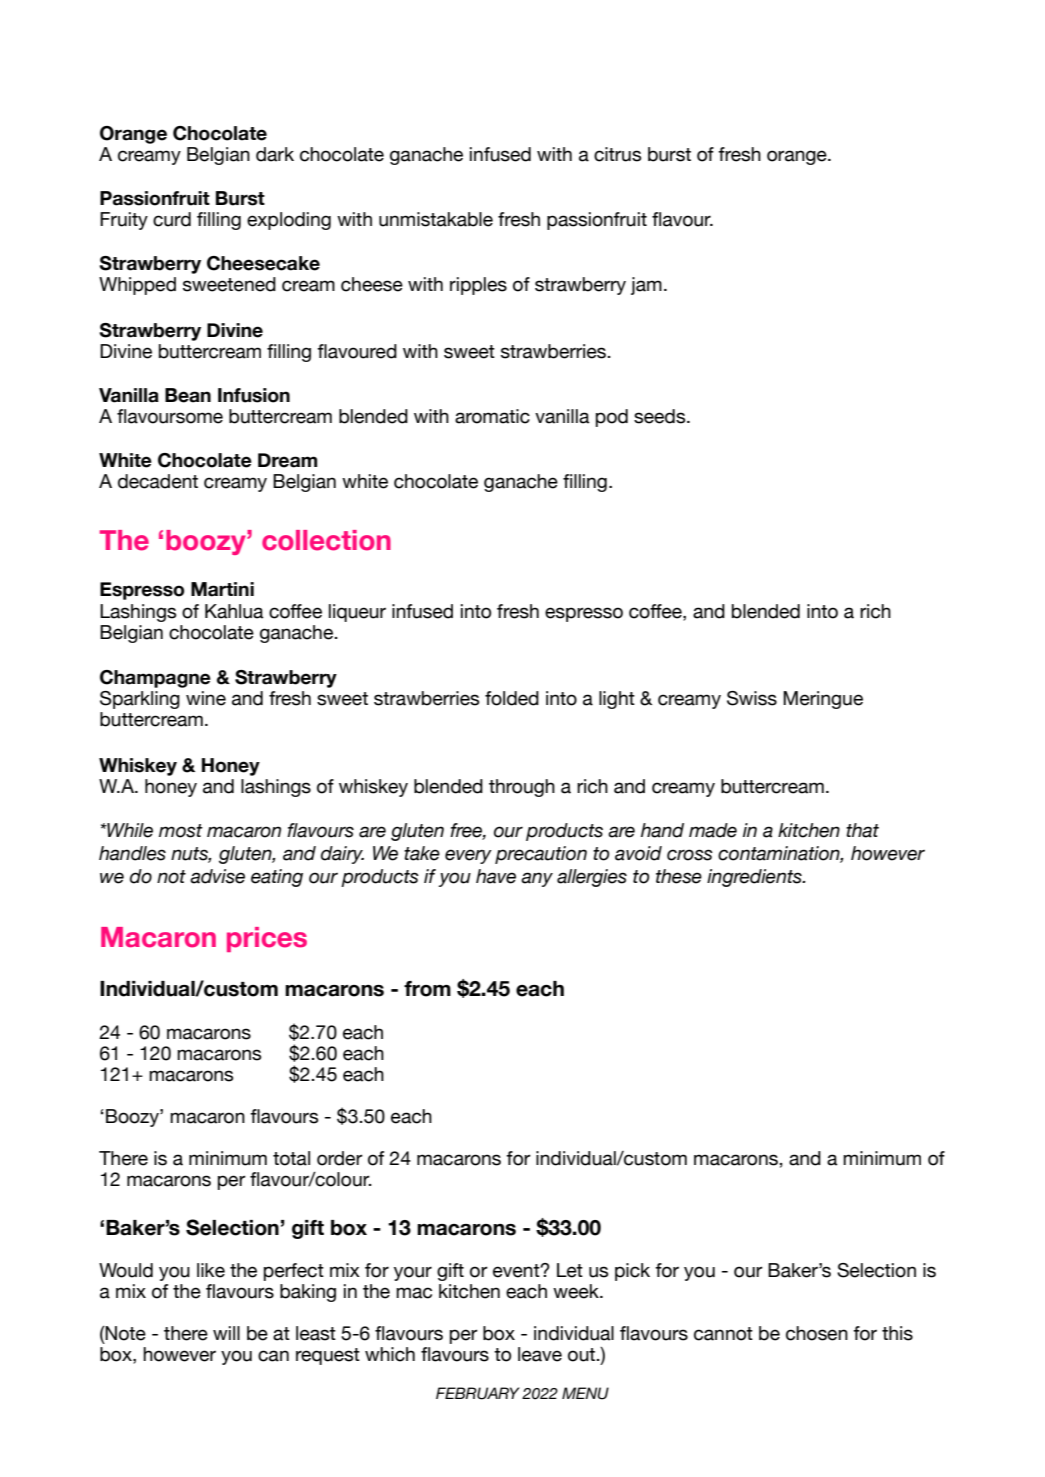 Image resolution: width=1045 pixels, height=1477 pixels. I want to click on citrus, so click(617, 154).
